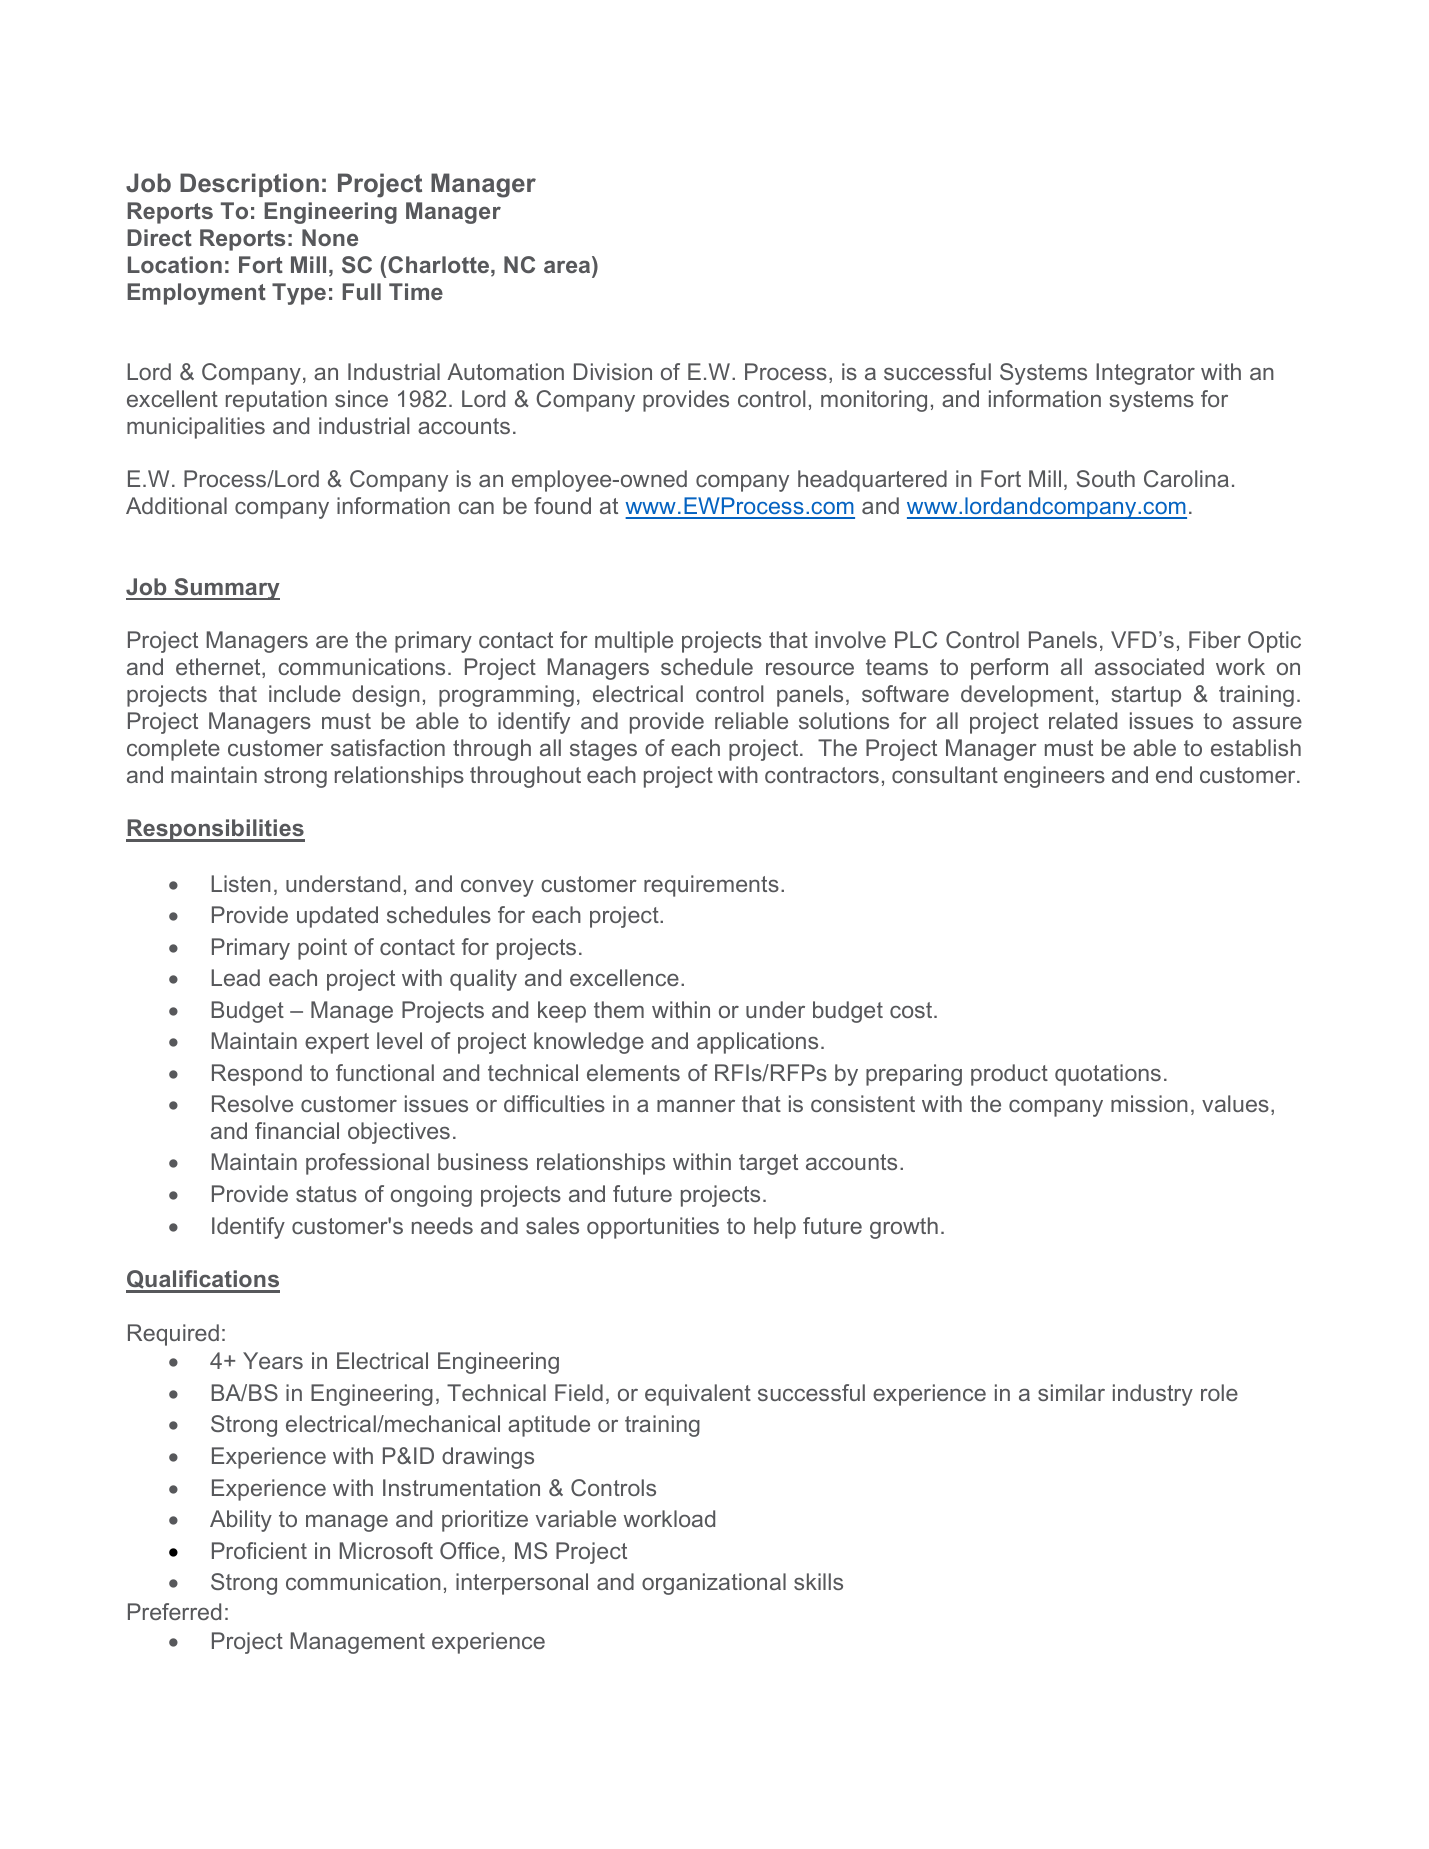 The height and width of the screenshot is (1849, 1429). I want to click on end, so click(1174, 774).
